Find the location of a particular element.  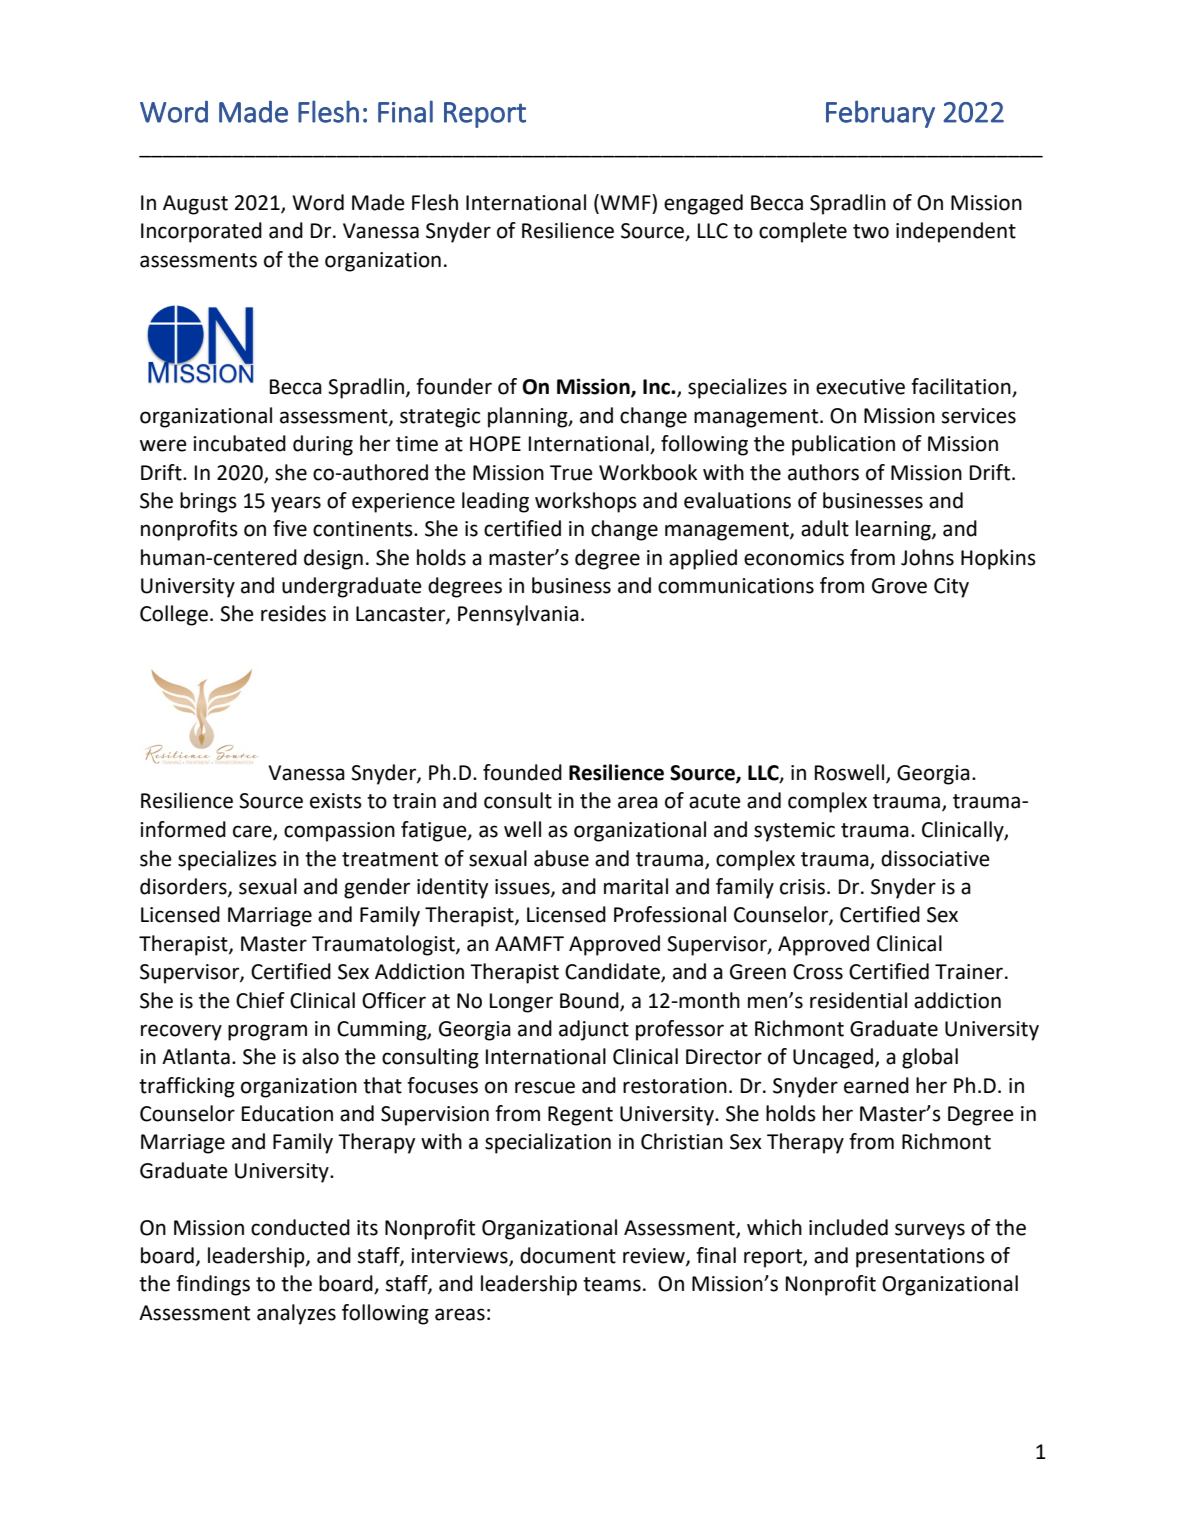

Grove is located at coordinates (899, 586).
